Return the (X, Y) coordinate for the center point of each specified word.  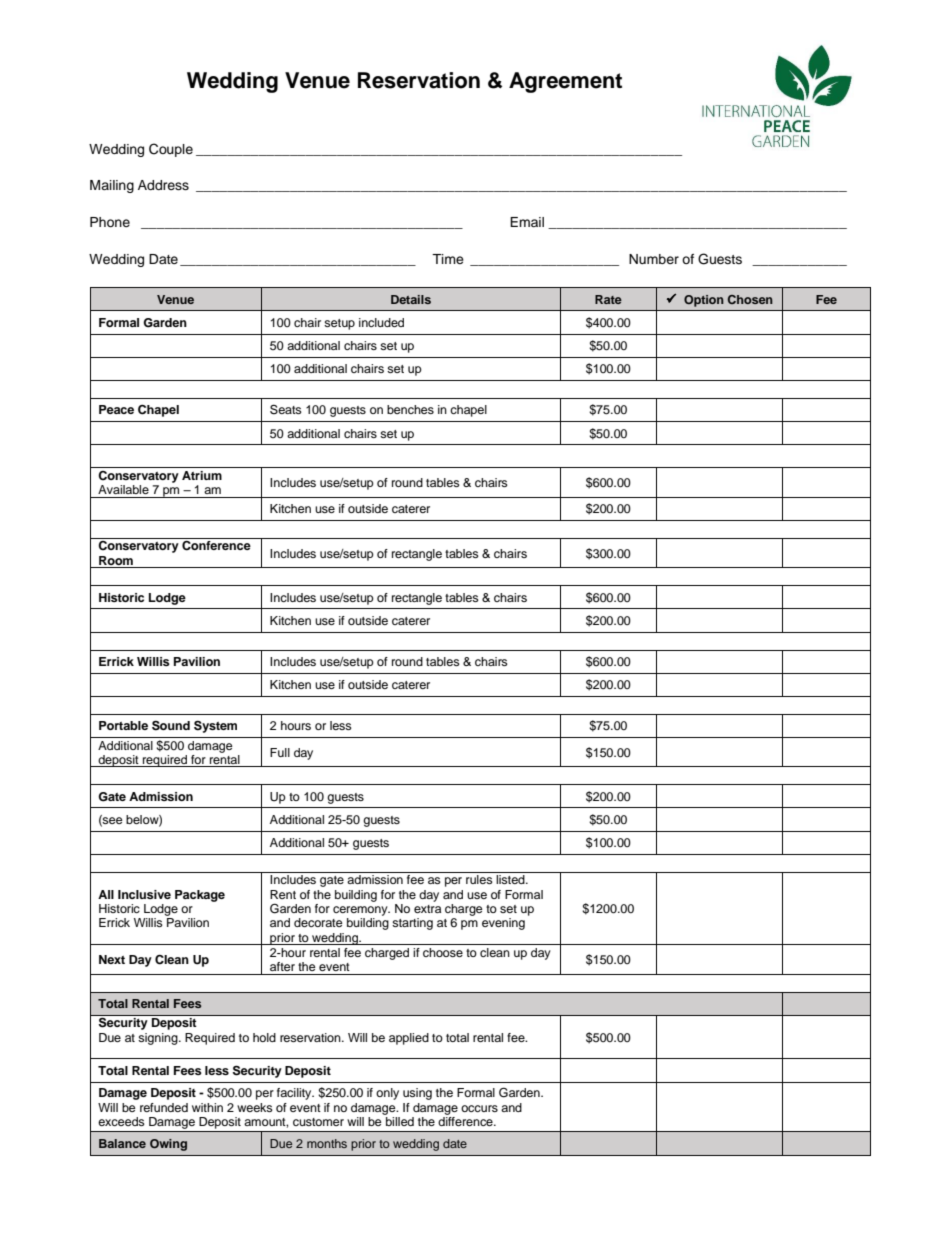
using (417, 1094)
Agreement (565, 82)
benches (410, 409)
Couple (171, 150)
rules (479, 879)
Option (704, 301)
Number (654, 259)
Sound (171, 725)
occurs (479, 1108)
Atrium (202, 475)
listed (511, 879)
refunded (164, 1107)
